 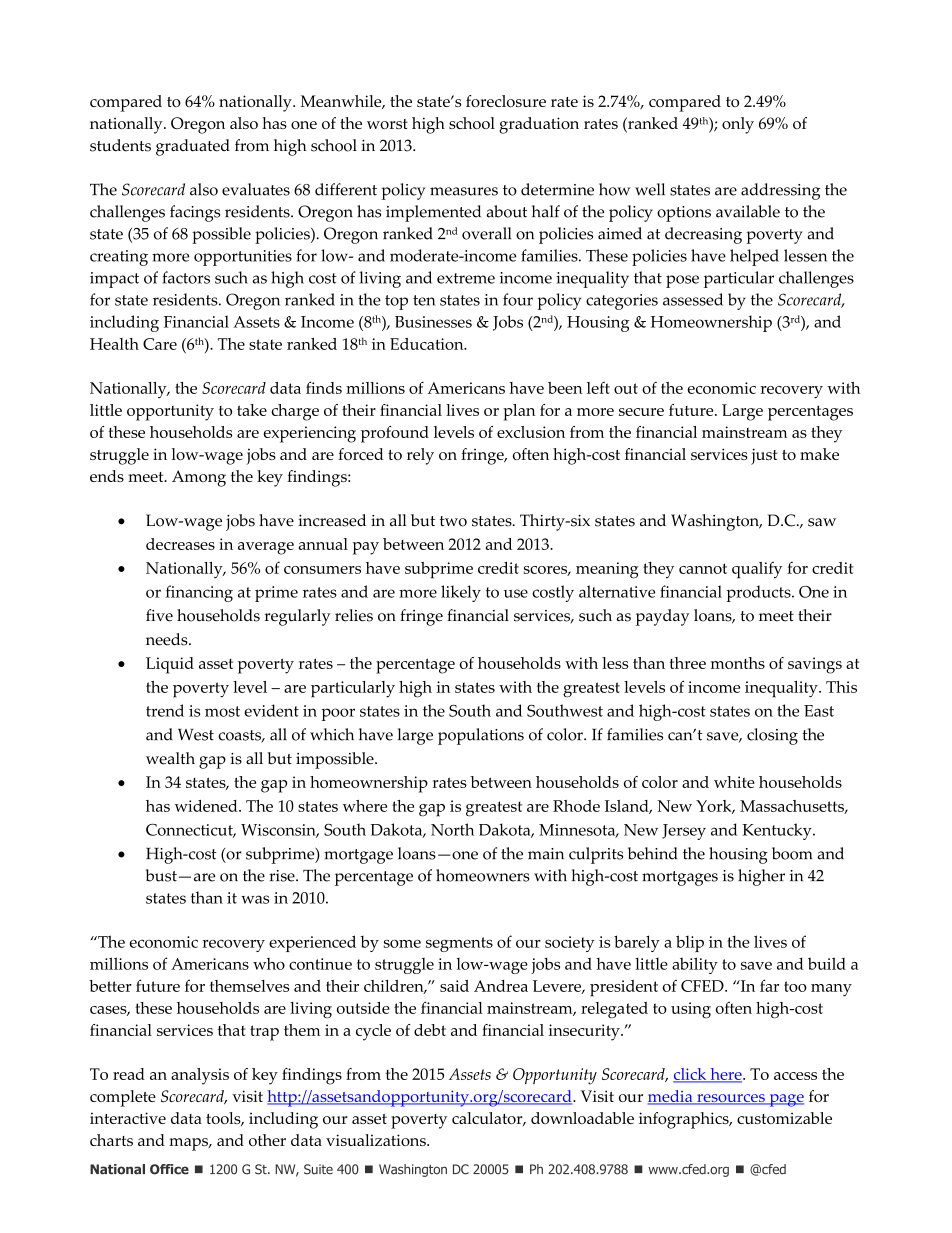 I want to click on who, so click(x=269, y=964).
